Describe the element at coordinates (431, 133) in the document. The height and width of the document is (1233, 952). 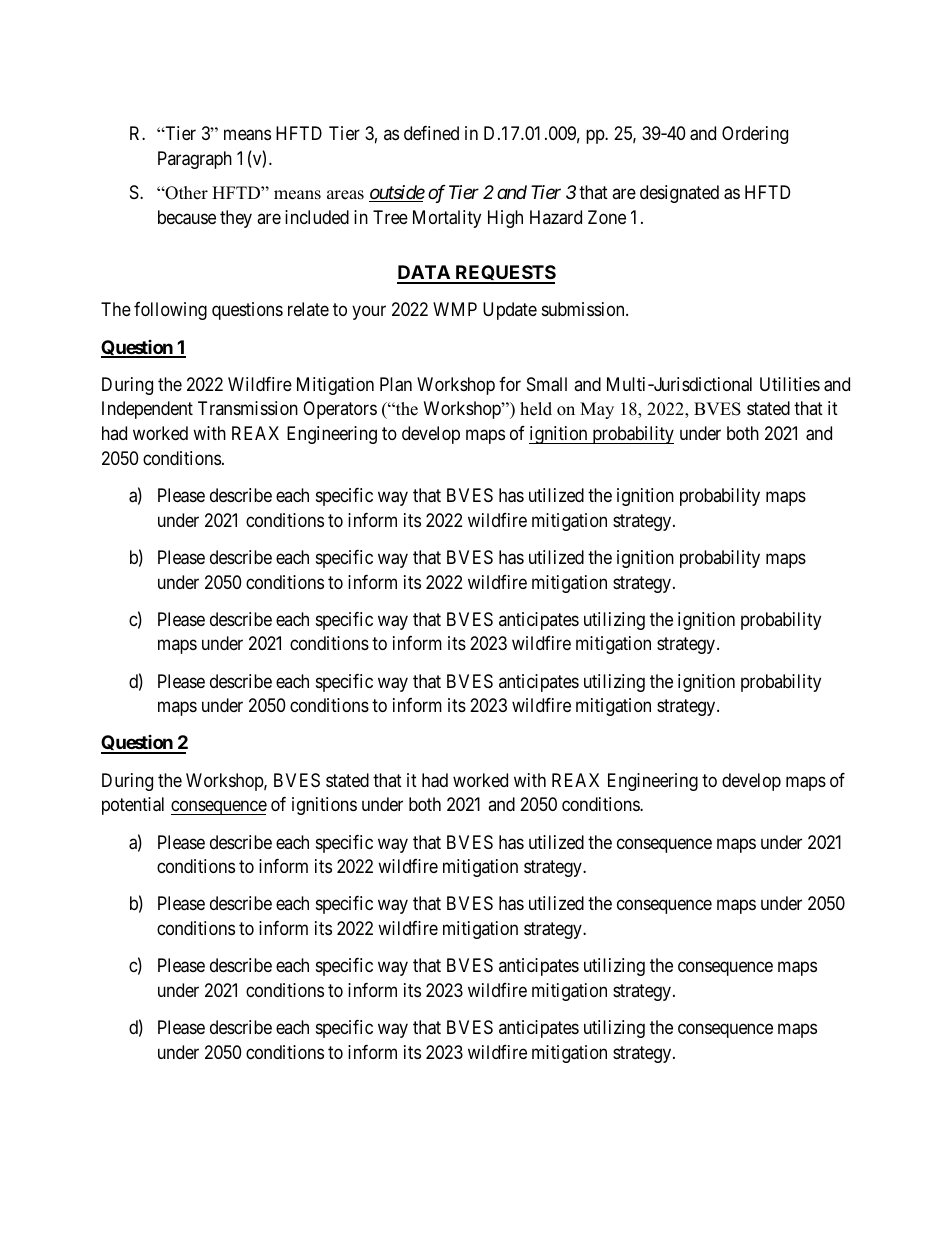
I see `defined` at that location.
